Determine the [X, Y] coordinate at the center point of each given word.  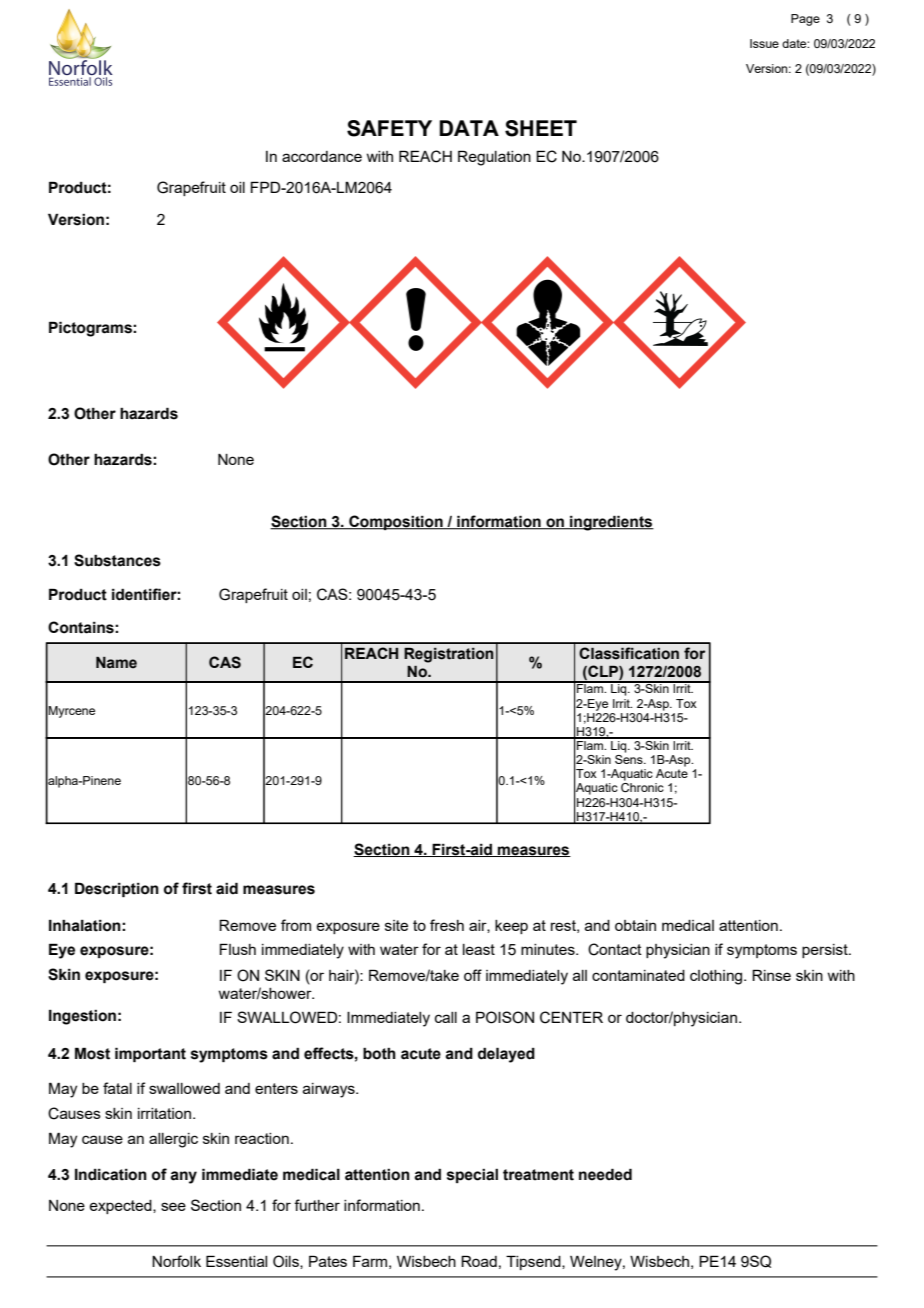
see [173, 1206]
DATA [469, 128]
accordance [322, 156]
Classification [629, 653]
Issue [764, 43]
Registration [449, 655]
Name [116, 663]
